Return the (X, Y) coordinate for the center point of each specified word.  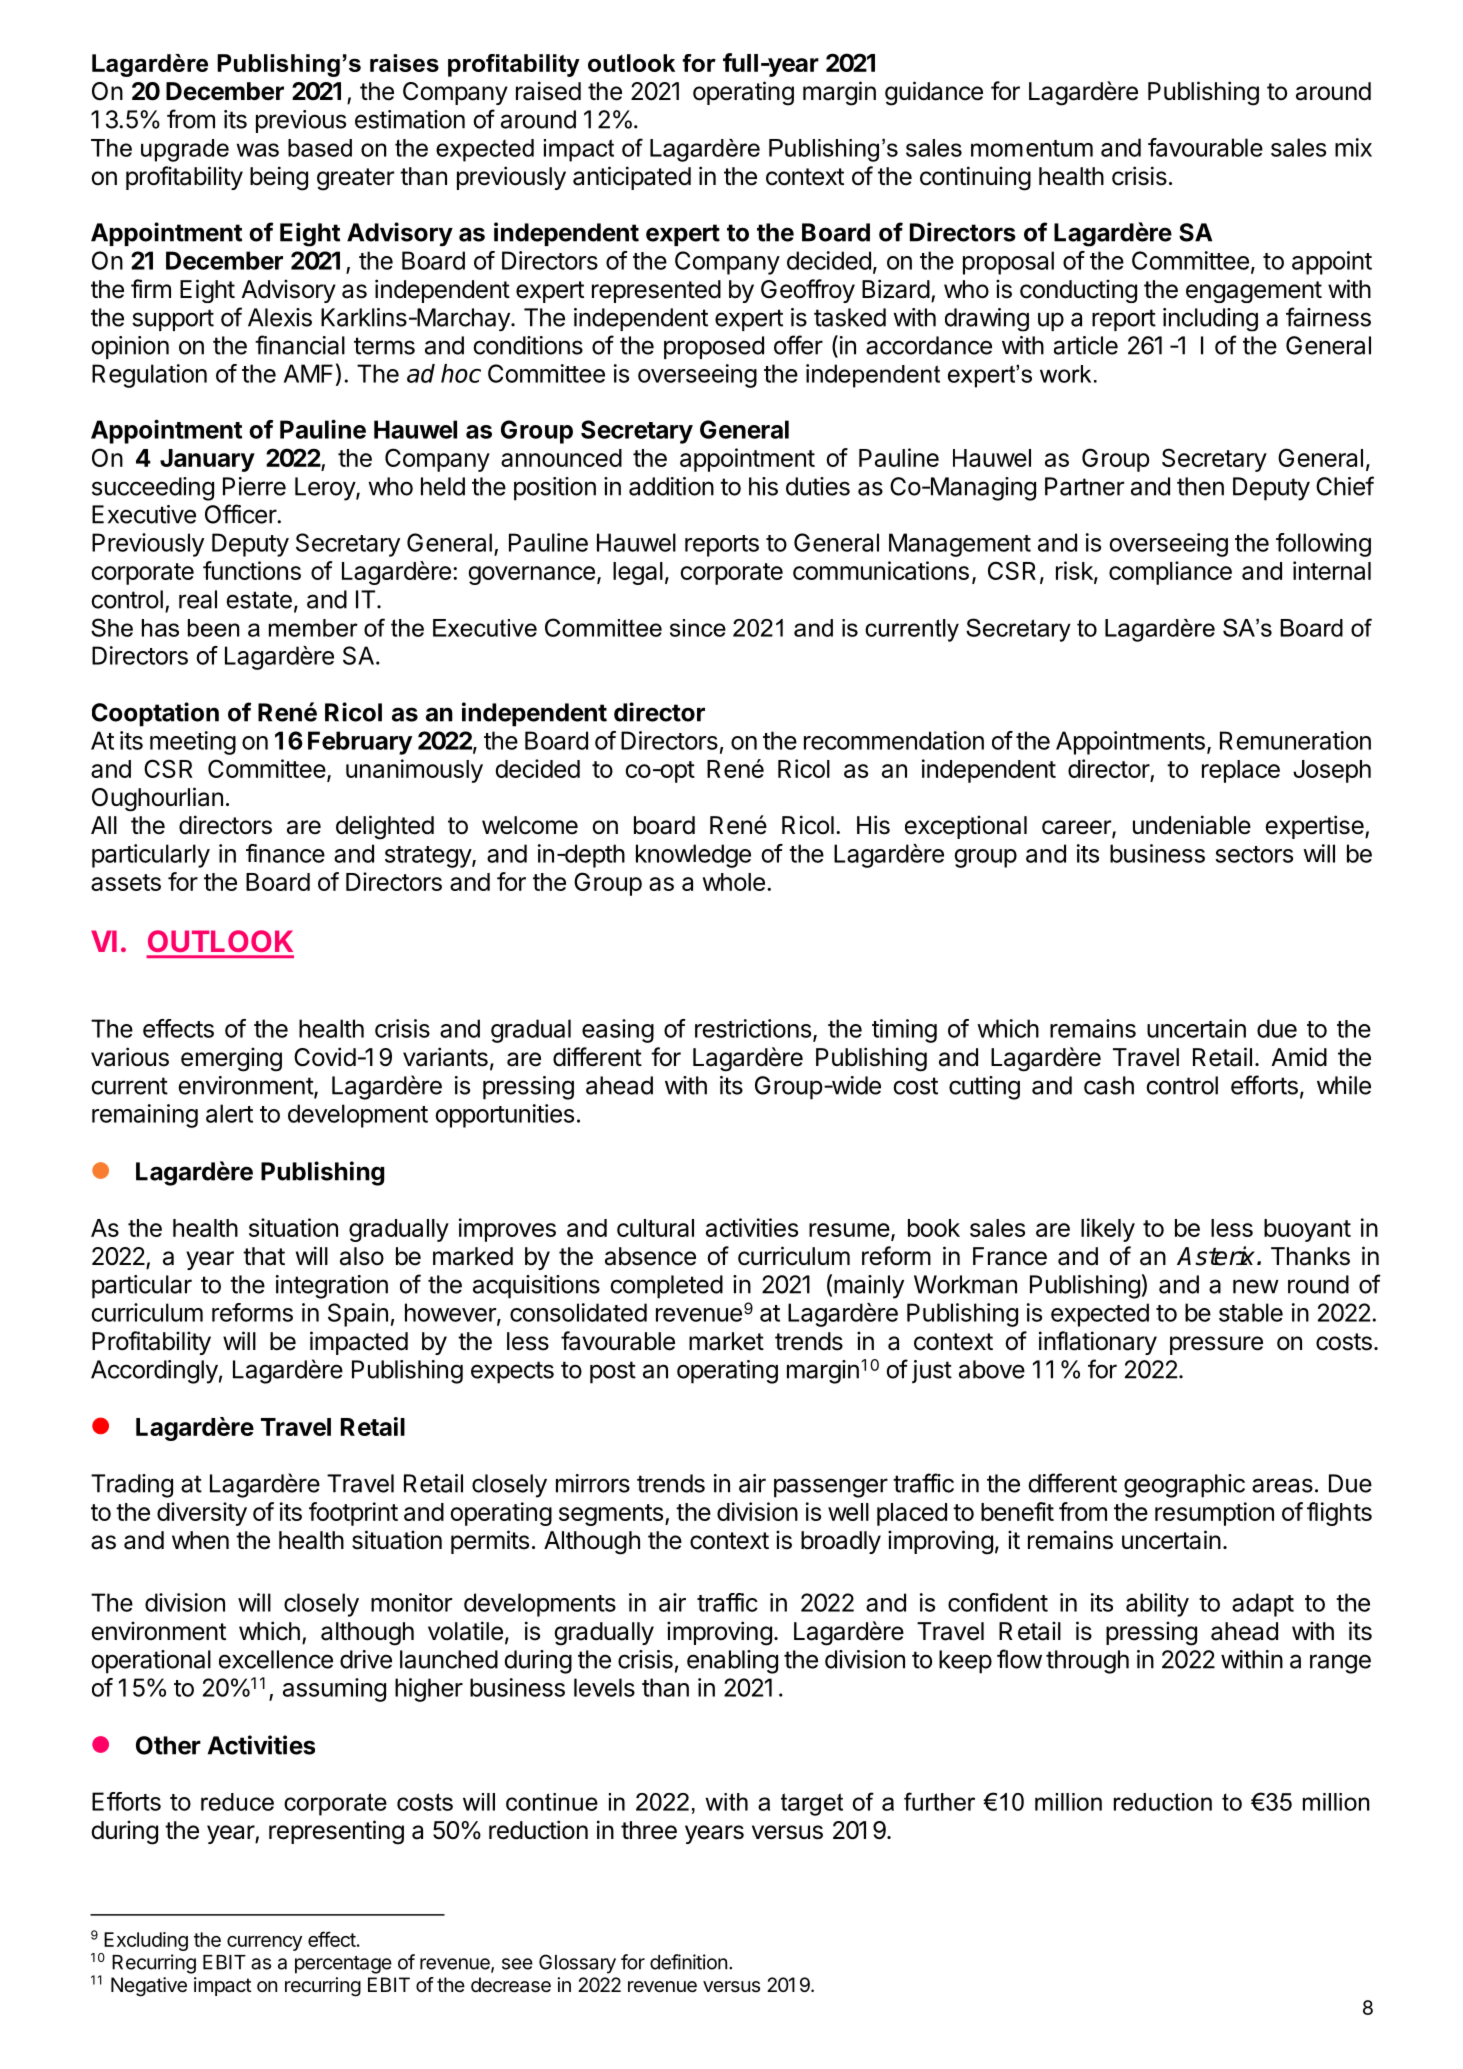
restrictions (753, 1028)
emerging (231, 1059)
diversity (202, 1514)
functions (252, 570)
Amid (1299, 1057)
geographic (1184, 1486)
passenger (831, 1488)
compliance (1170, 573)
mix (1353, 147)
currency (264, 1943)
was (257, 150)
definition (688, 1962)
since (698, 628)
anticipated (632, 178)
